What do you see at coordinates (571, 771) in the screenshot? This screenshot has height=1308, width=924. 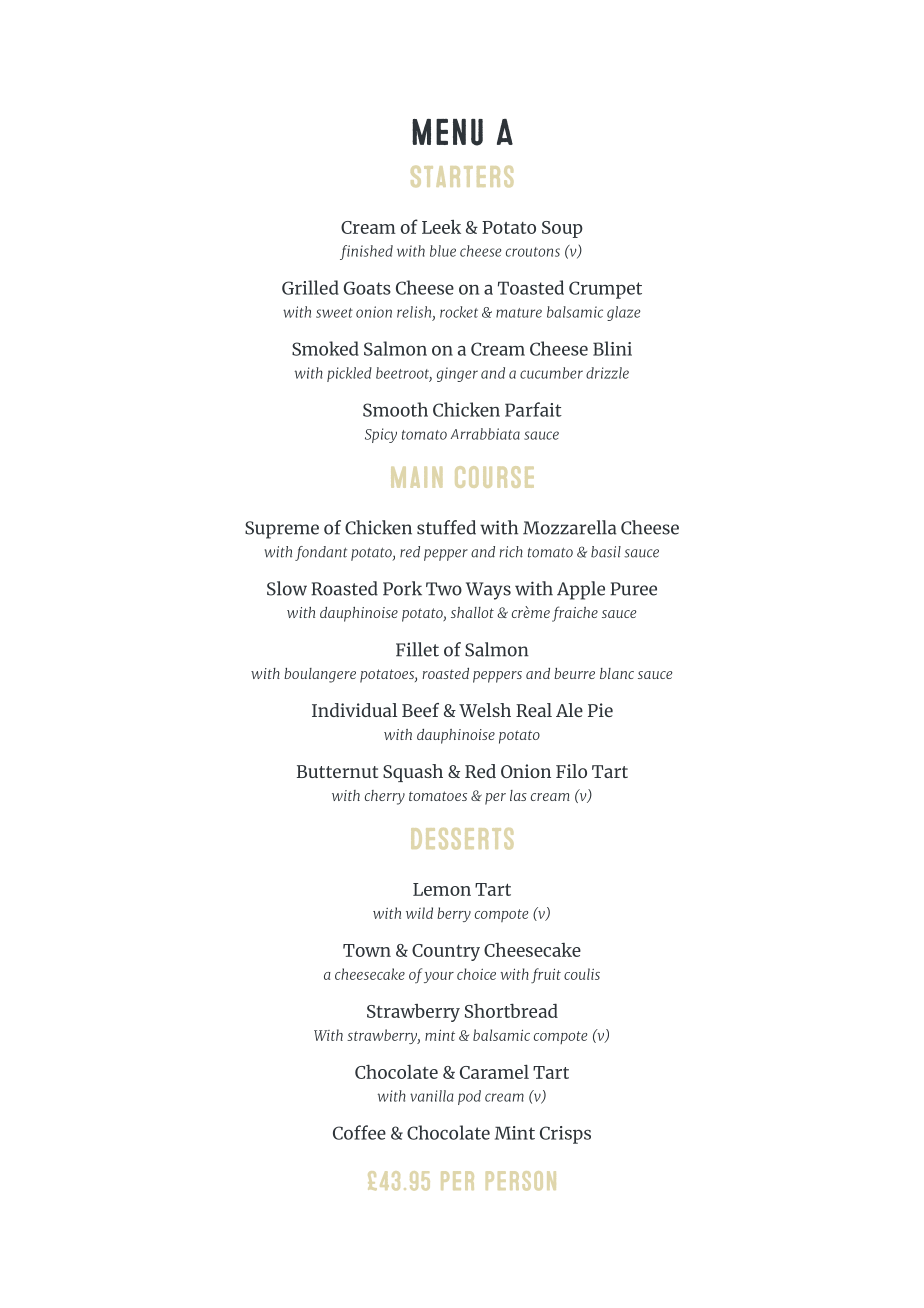 I see `Filo` at bounding box center [571, 771].
